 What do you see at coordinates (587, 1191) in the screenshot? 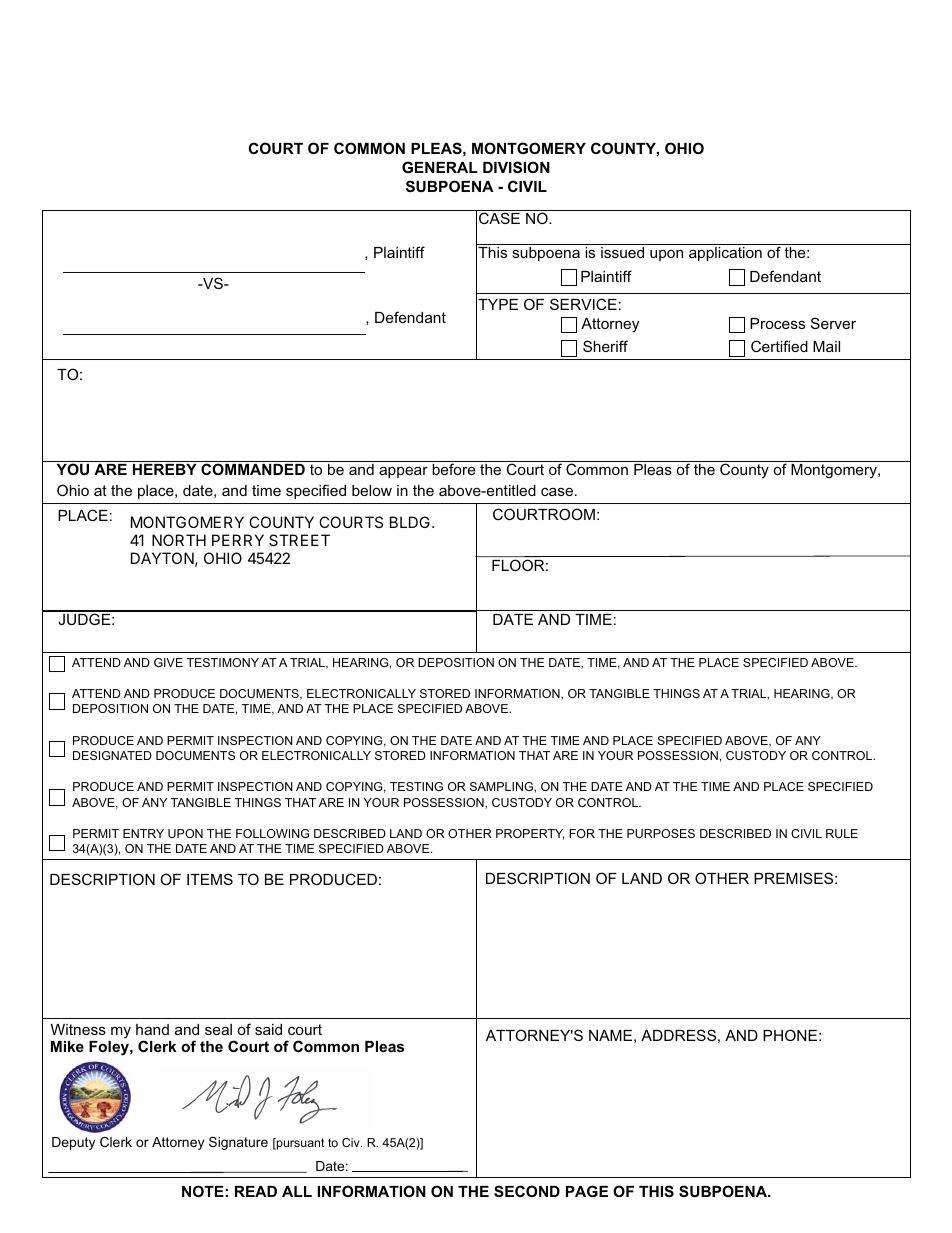
I see `PAGE` at bounding box center [587, 1191].
